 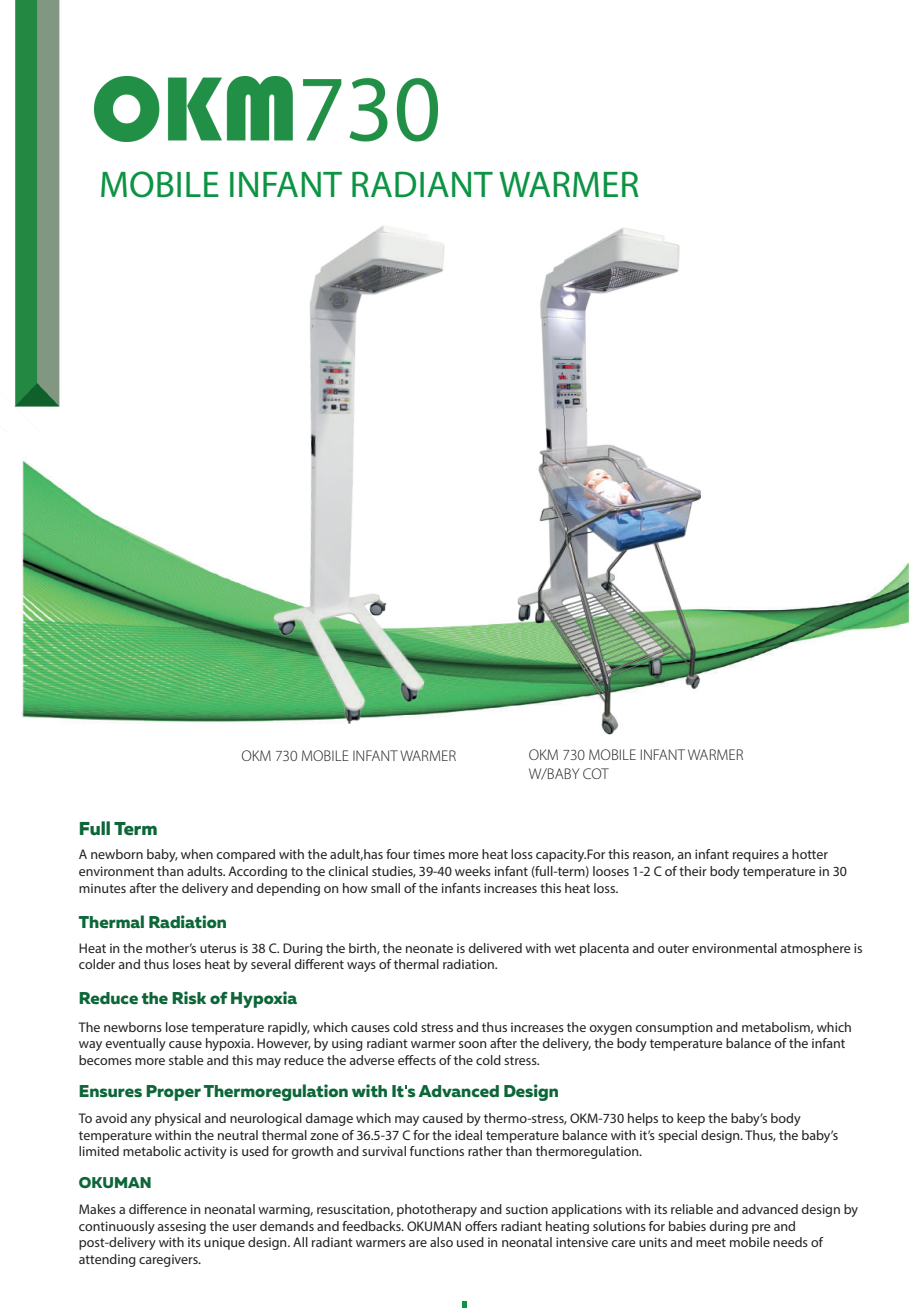 I want to click on neonate, so click(x=429, y=948).
